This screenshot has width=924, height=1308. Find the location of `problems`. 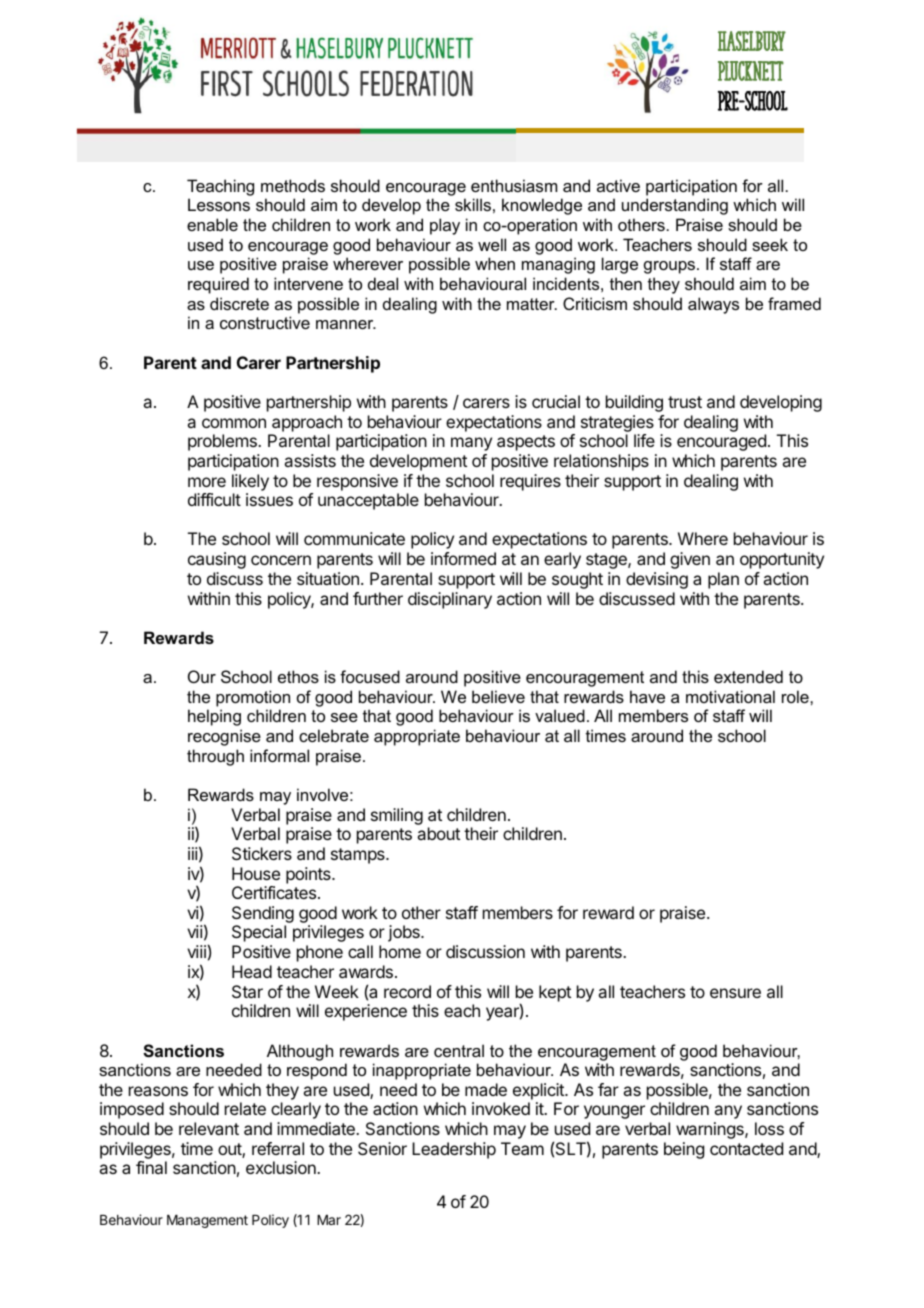

problems is located at coordinates (223, 442).
